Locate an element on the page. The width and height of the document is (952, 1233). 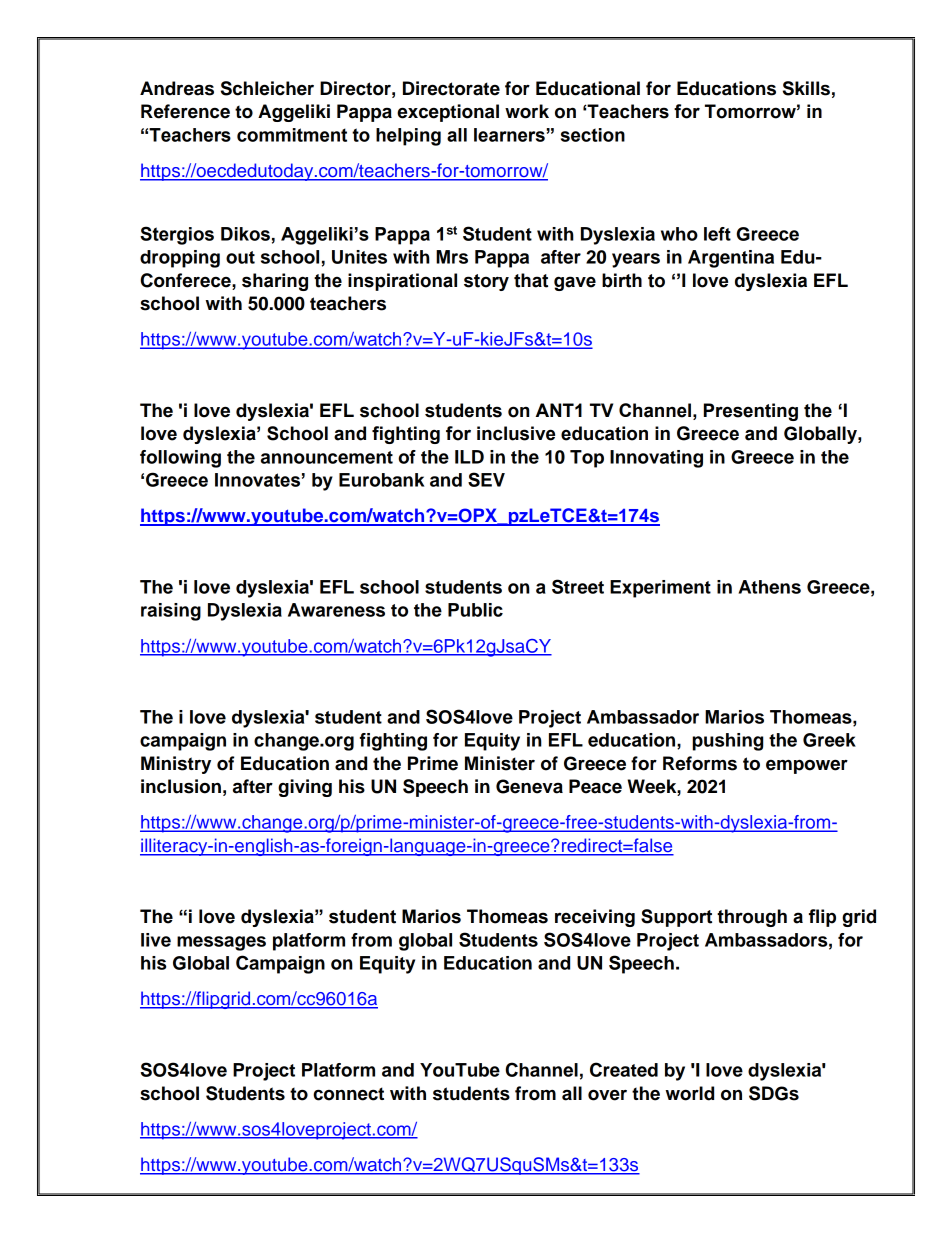
connect is located at coordinates (348, 1094).
